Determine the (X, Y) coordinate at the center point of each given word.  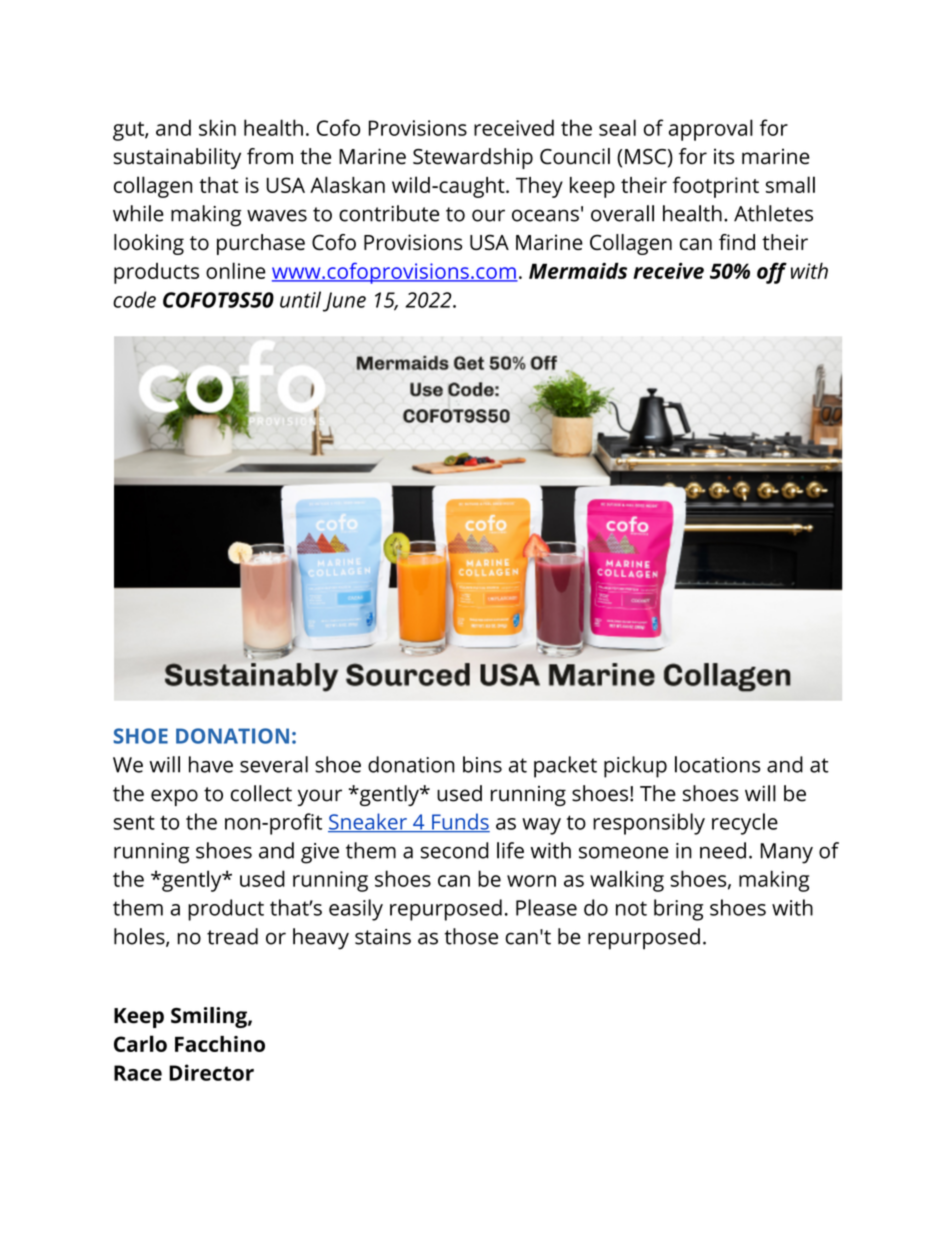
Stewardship (473, 158)
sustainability (177, 158)
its (724, 156)
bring (678, 910)
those (471, 936)
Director (211, 1072)
